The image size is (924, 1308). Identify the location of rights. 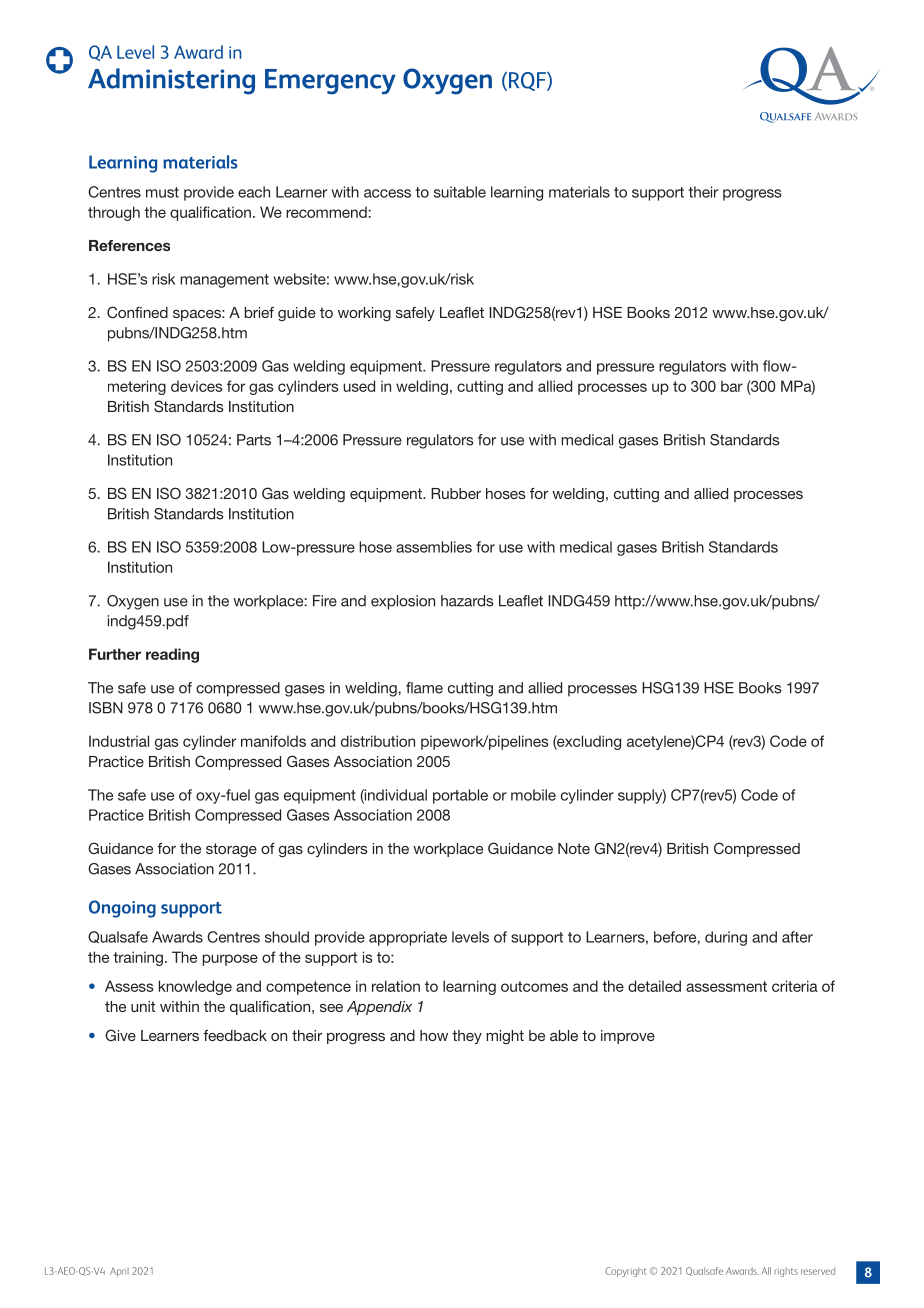
(786, 1272).
